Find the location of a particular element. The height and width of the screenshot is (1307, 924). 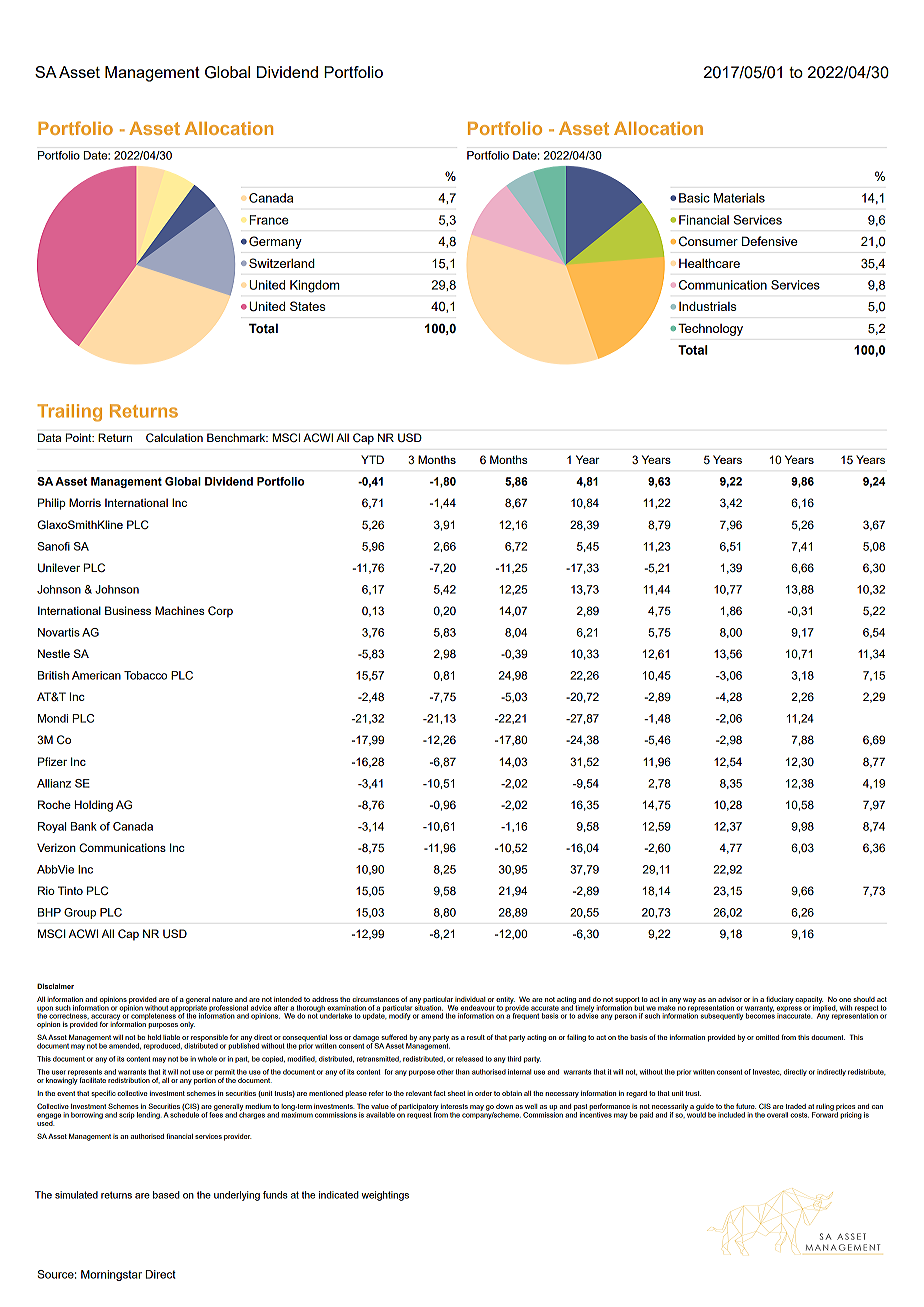

weightings is located at coordinates (385, 1196).
